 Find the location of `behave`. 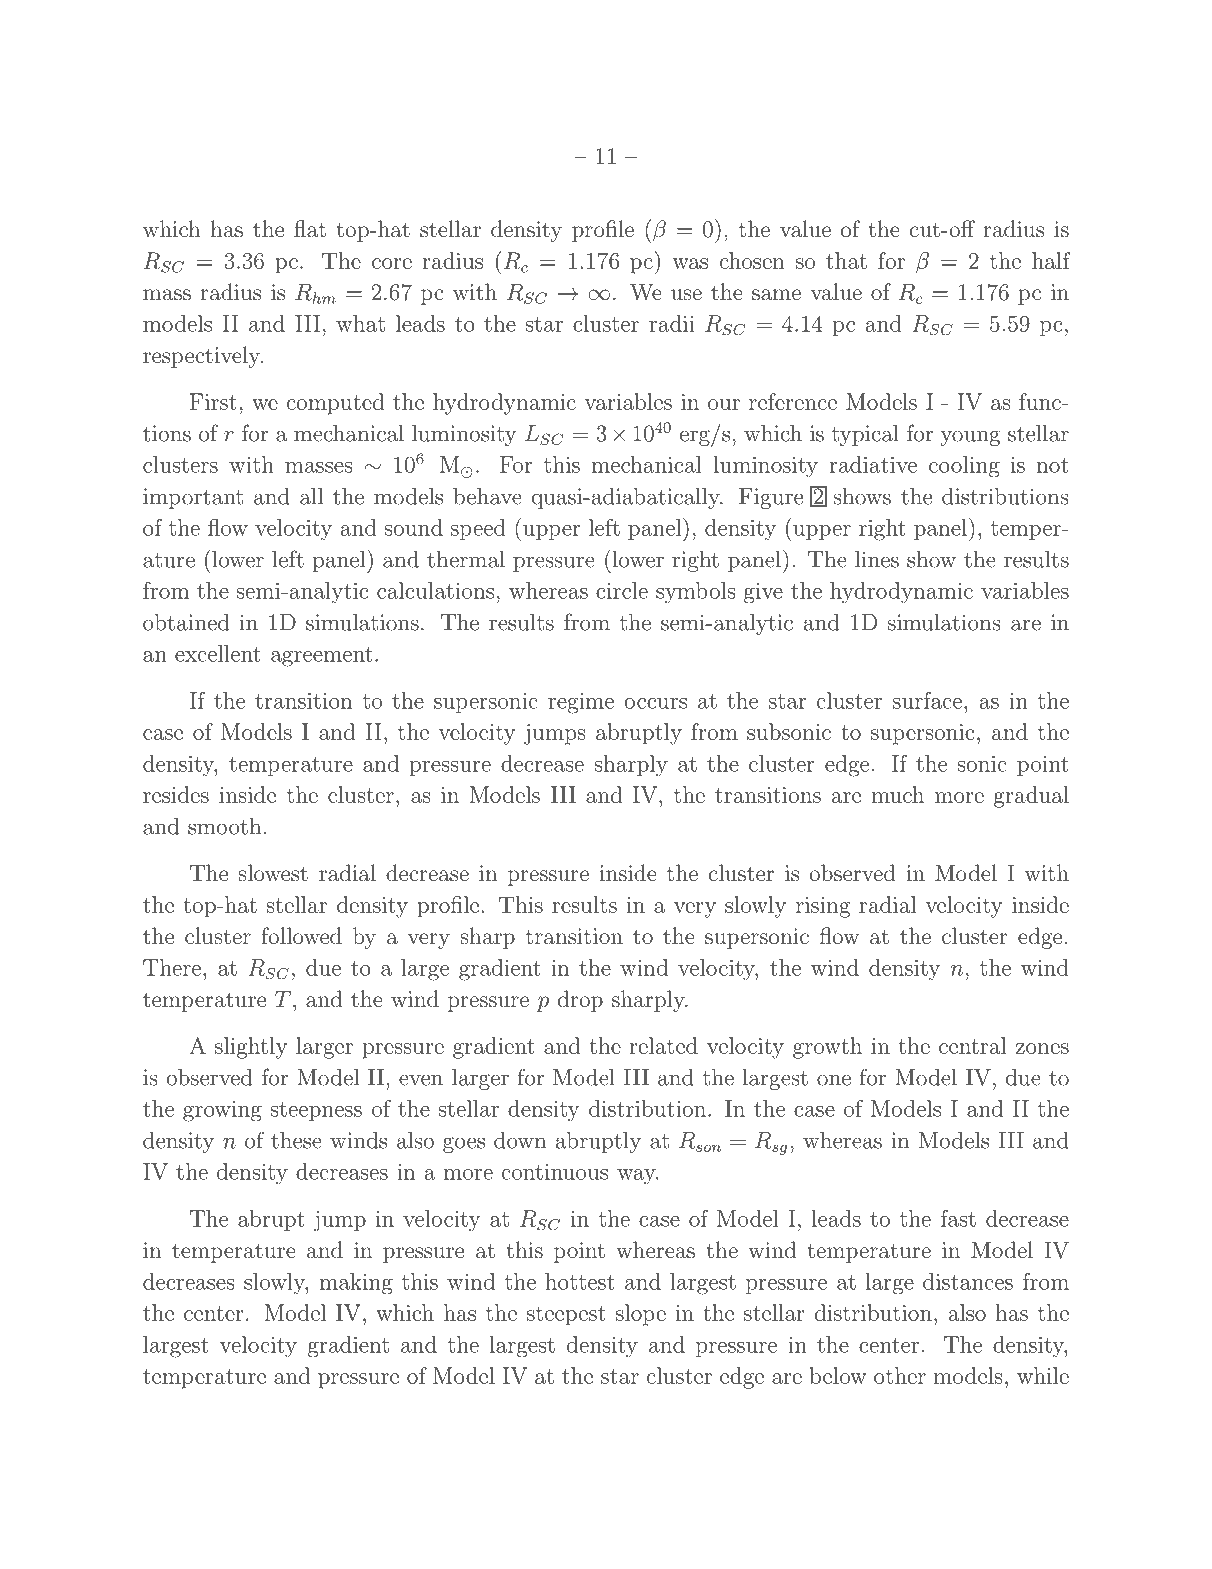

behave is located at coordinates (487, 496).
